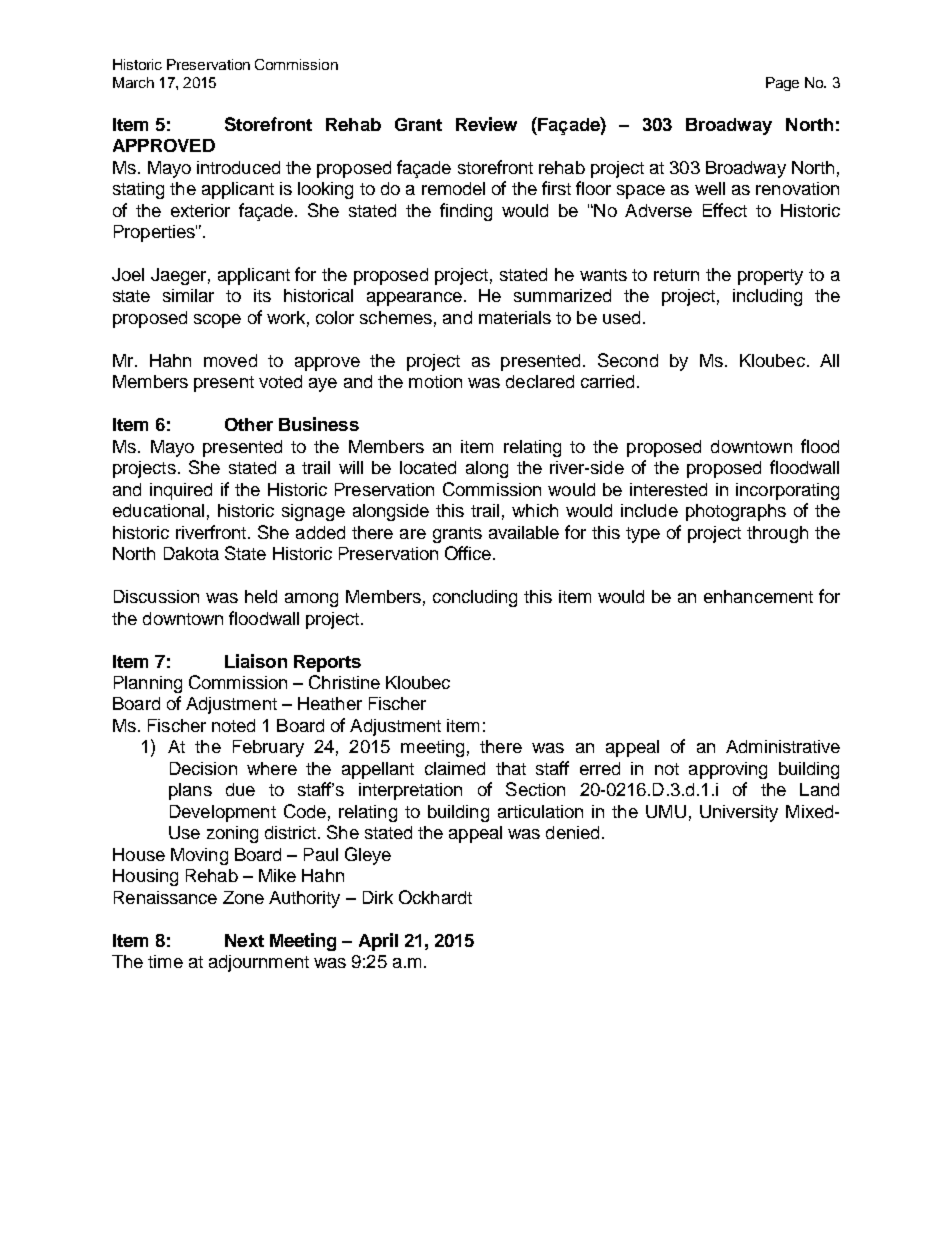 Image resolution: width=952 pixels, height=1233 pixels. I want to click on Review, so click(486, 124).
